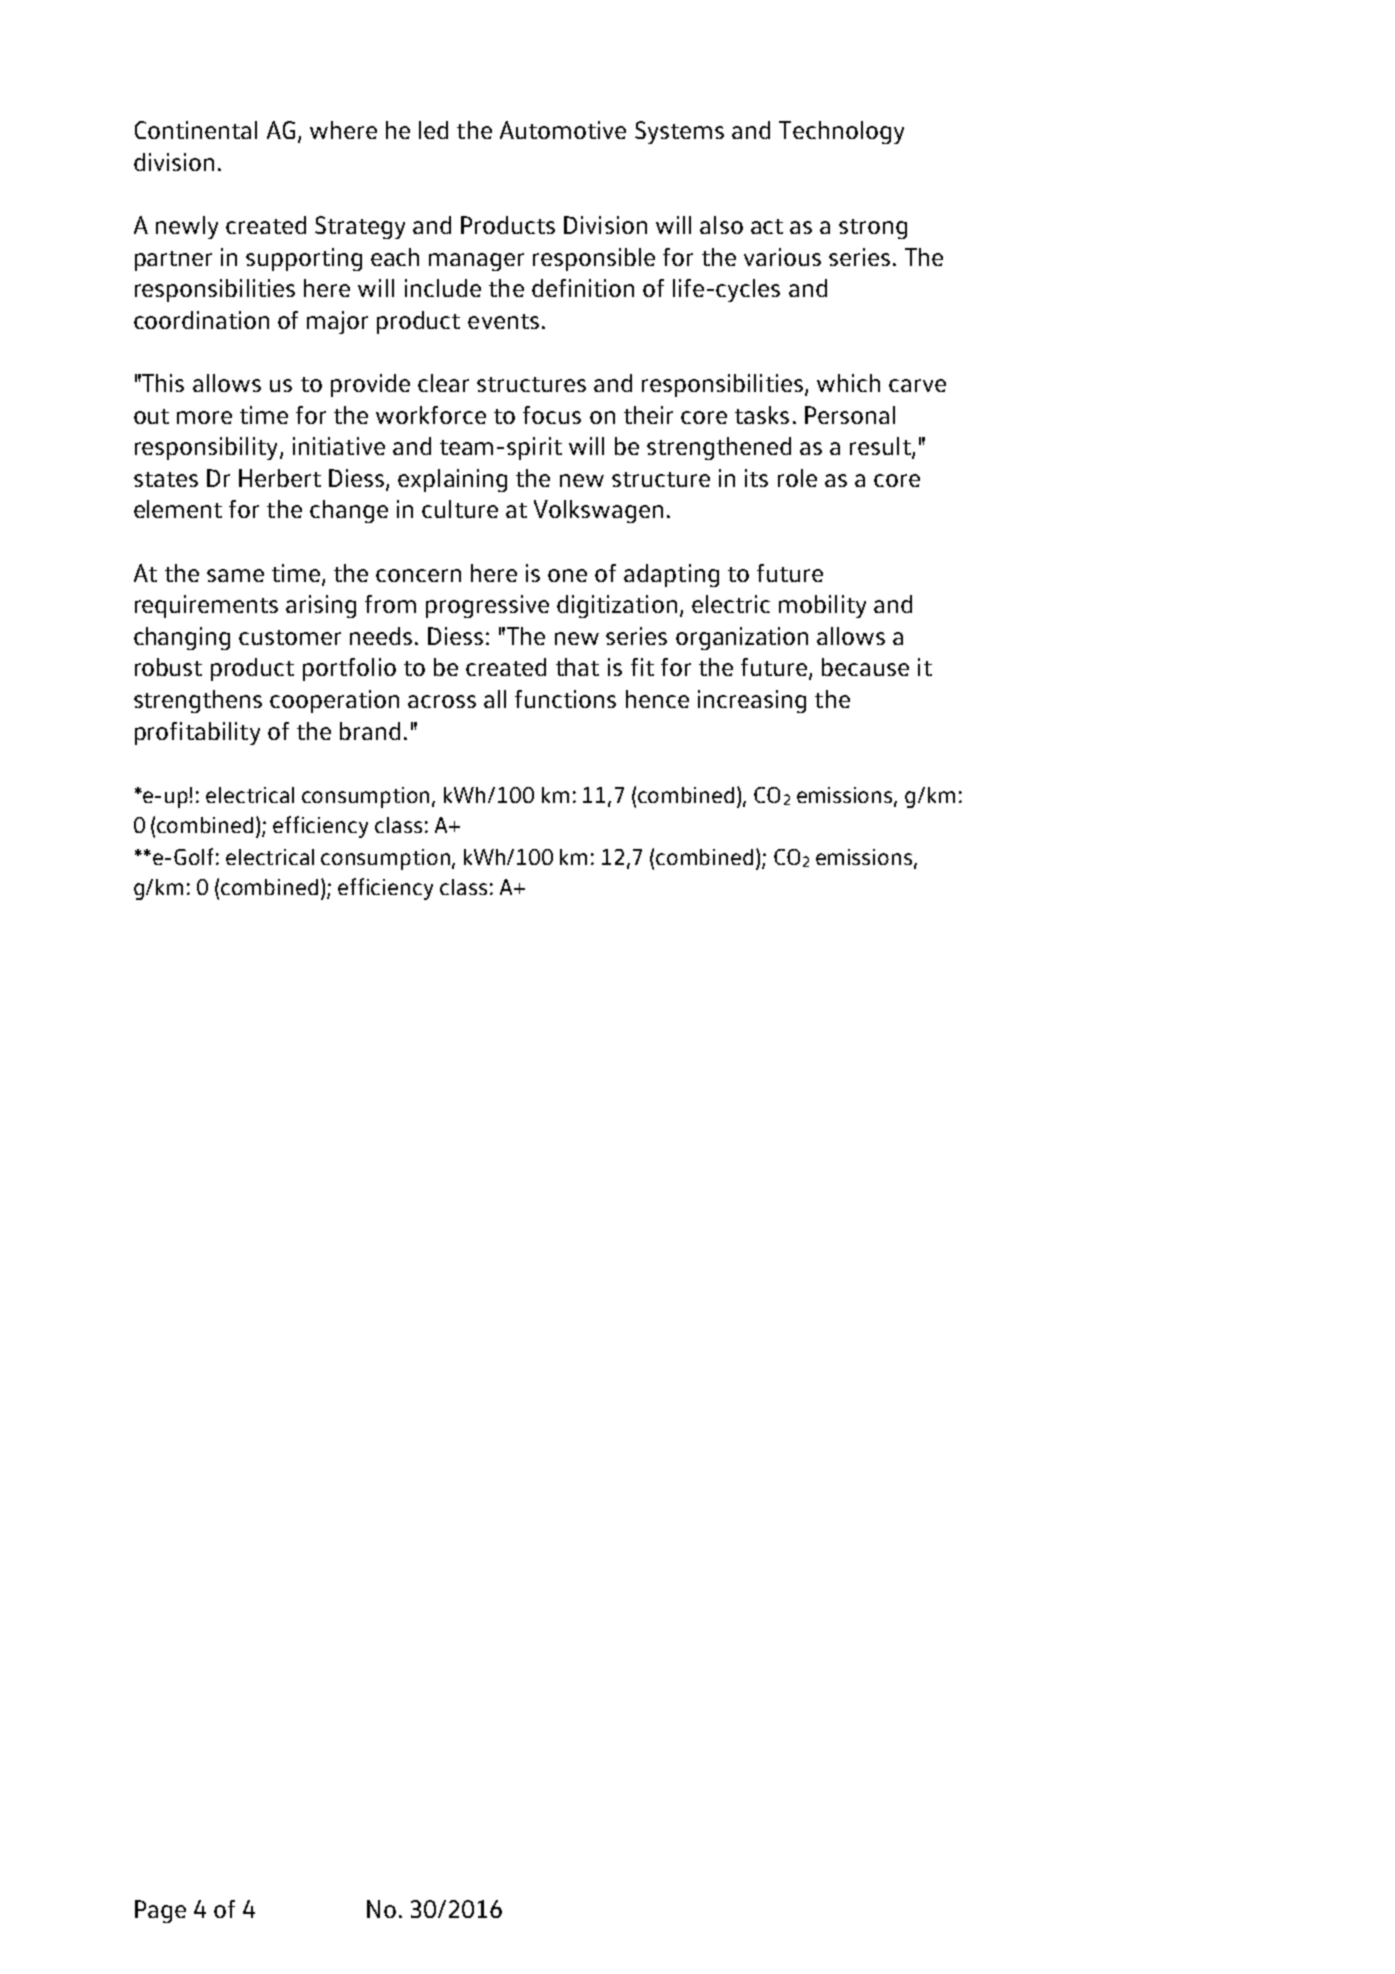 Image resolution: width=1395 pixels, height=1974 pixels. I want to click on Technology, so click(841, 132).
